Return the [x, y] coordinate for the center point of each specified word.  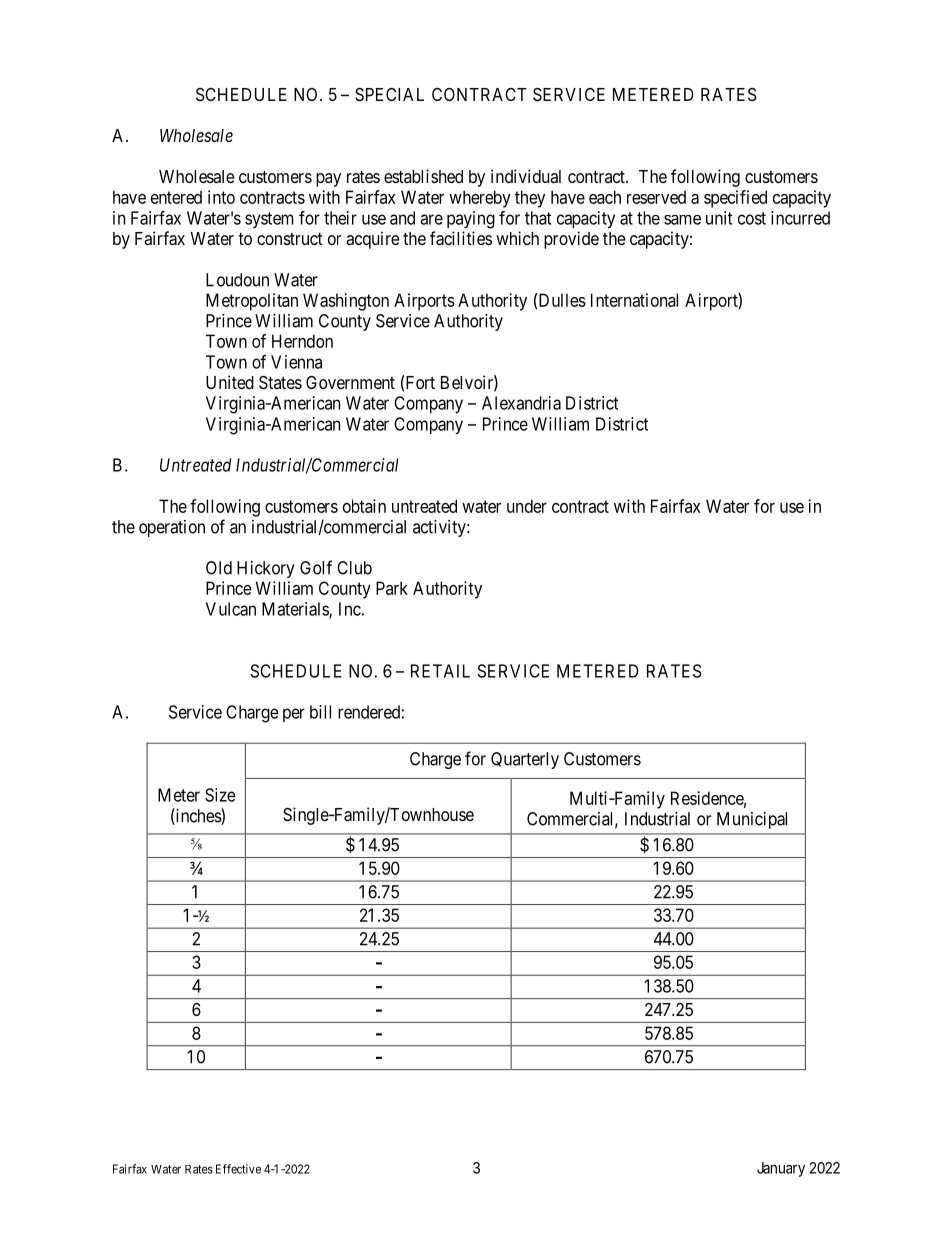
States [280, 383]
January [781, 1169]
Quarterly [525, 760]
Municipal [752, 820]
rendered [369, 712]
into [221, 197]
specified [735, 199]
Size [220, 795]
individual [526, 176]
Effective [238, 1169]
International [634, 300]
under [527, 506]
